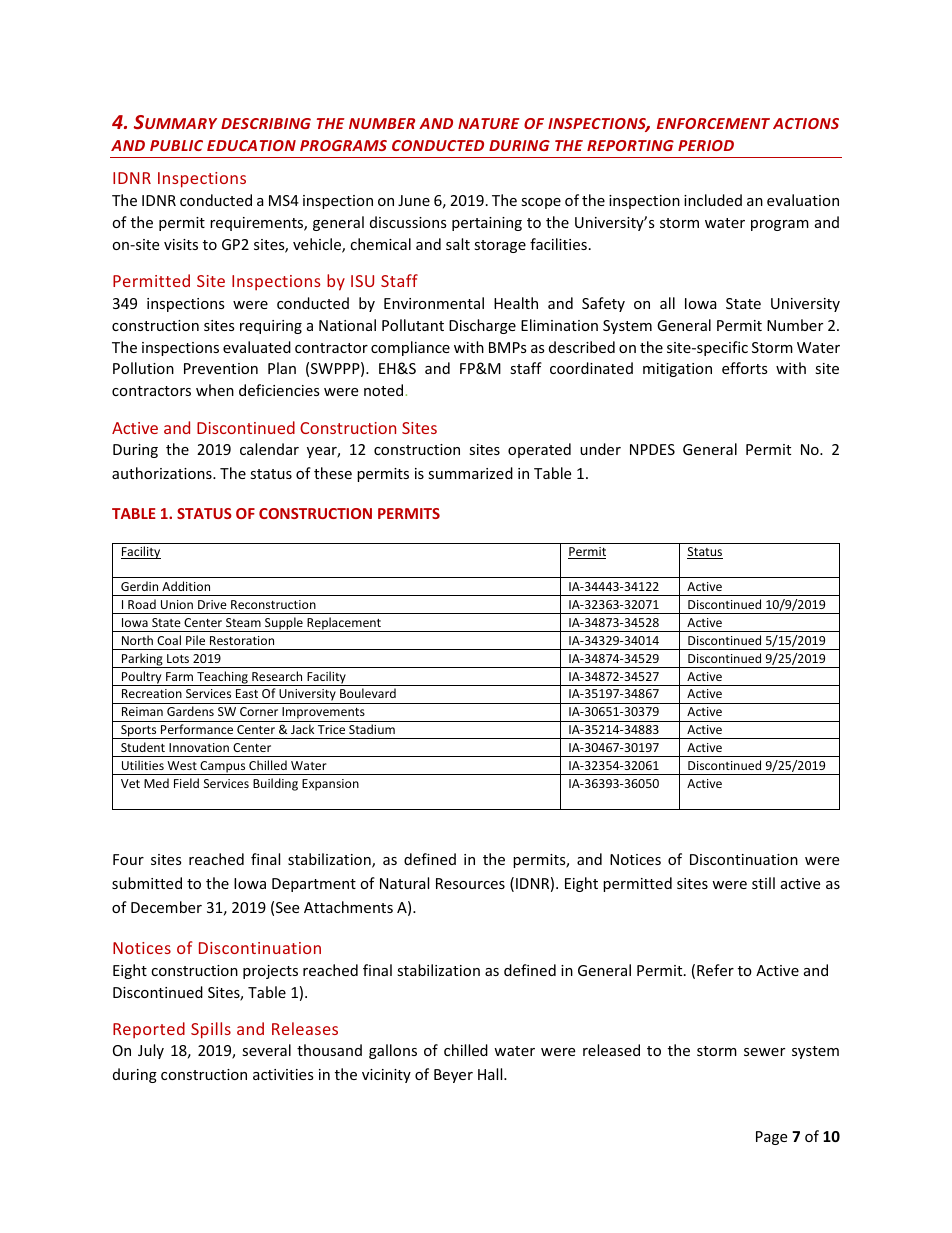 This screenshot has height=1233, width=952. I want to click on Replacement, so click(344, 624).
